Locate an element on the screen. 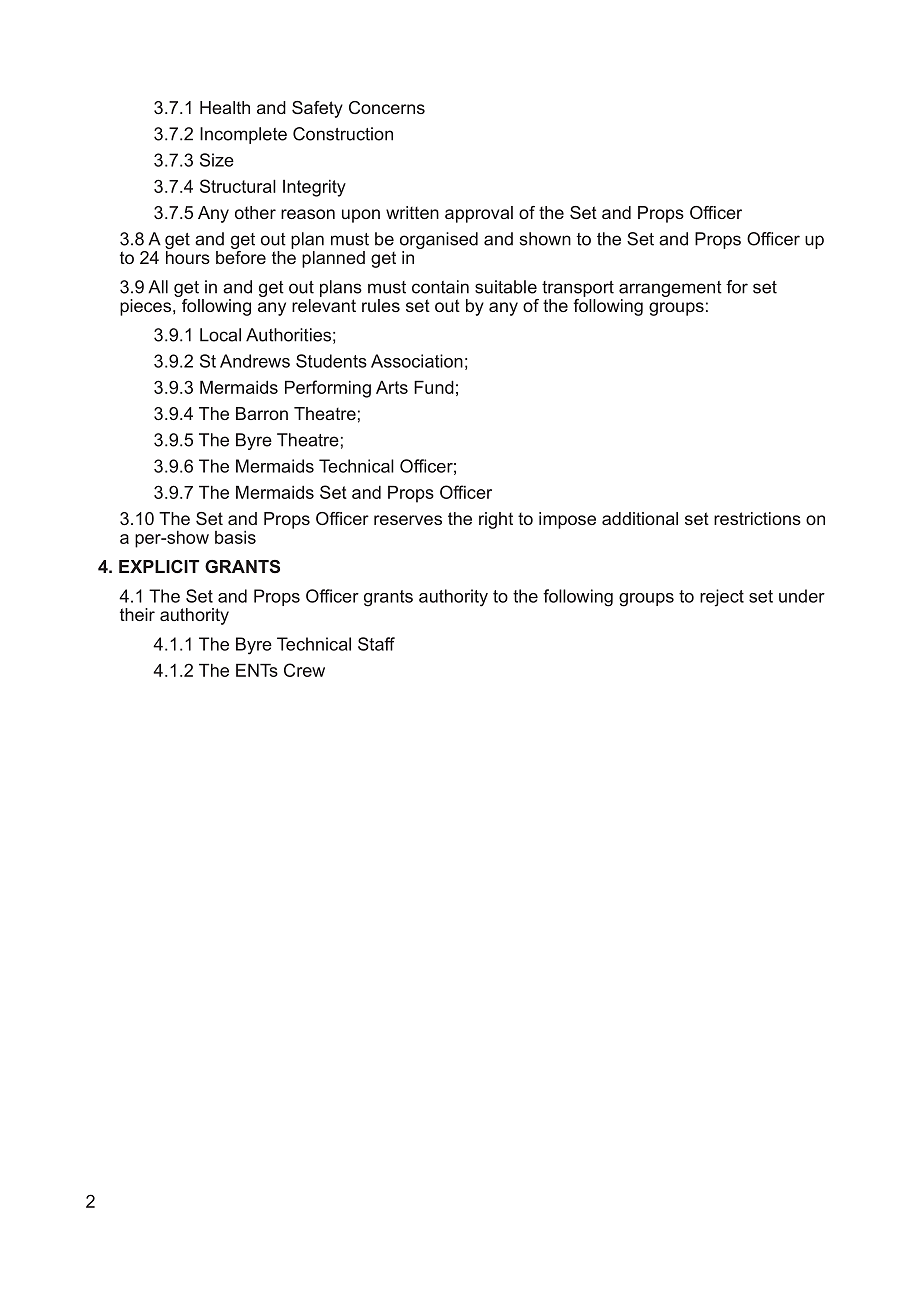 This screenshot has width=924, height=1297. All is located at coordinates (158, 287).
